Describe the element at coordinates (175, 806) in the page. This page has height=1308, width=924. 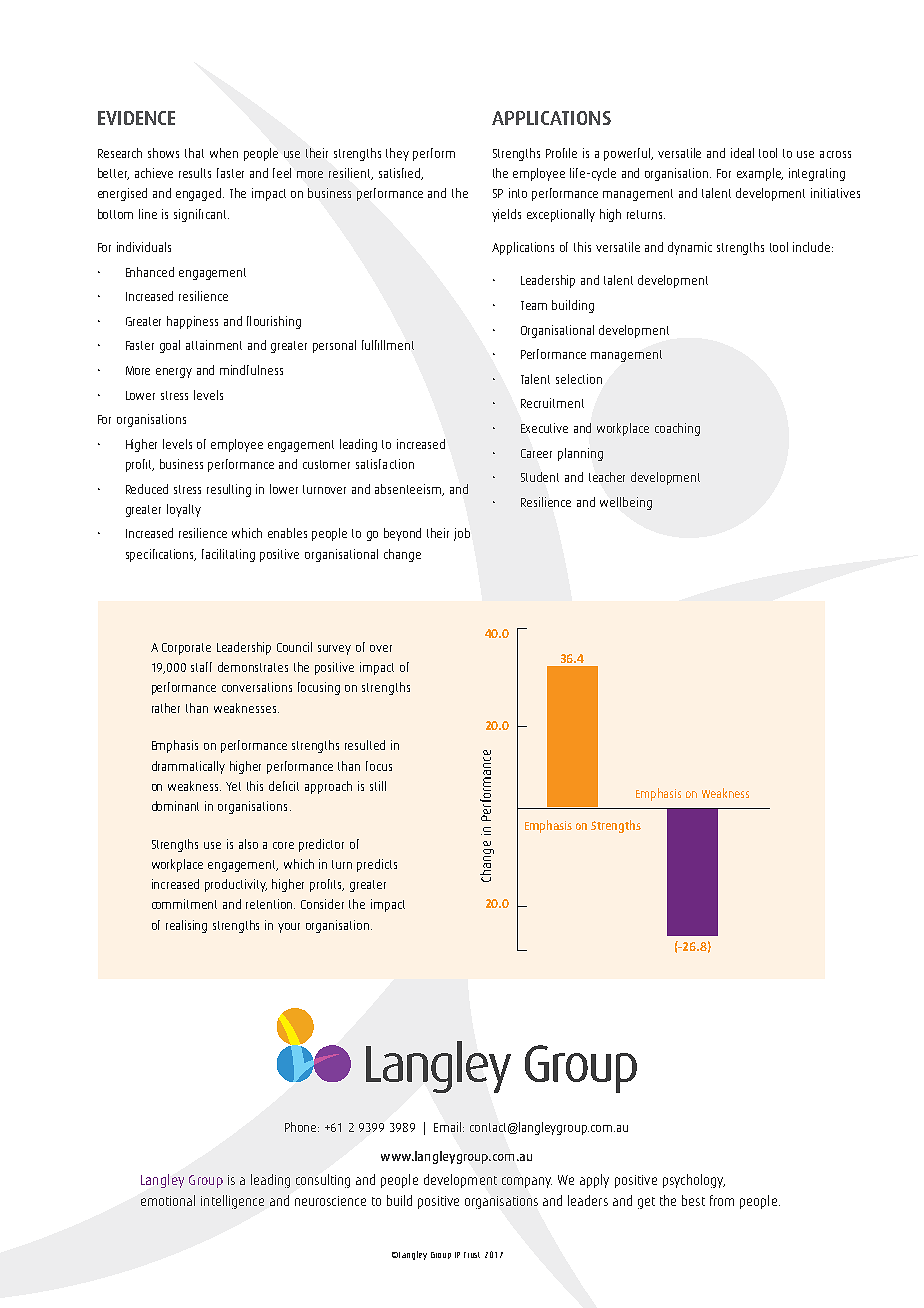
I see `dominant` at that location.
